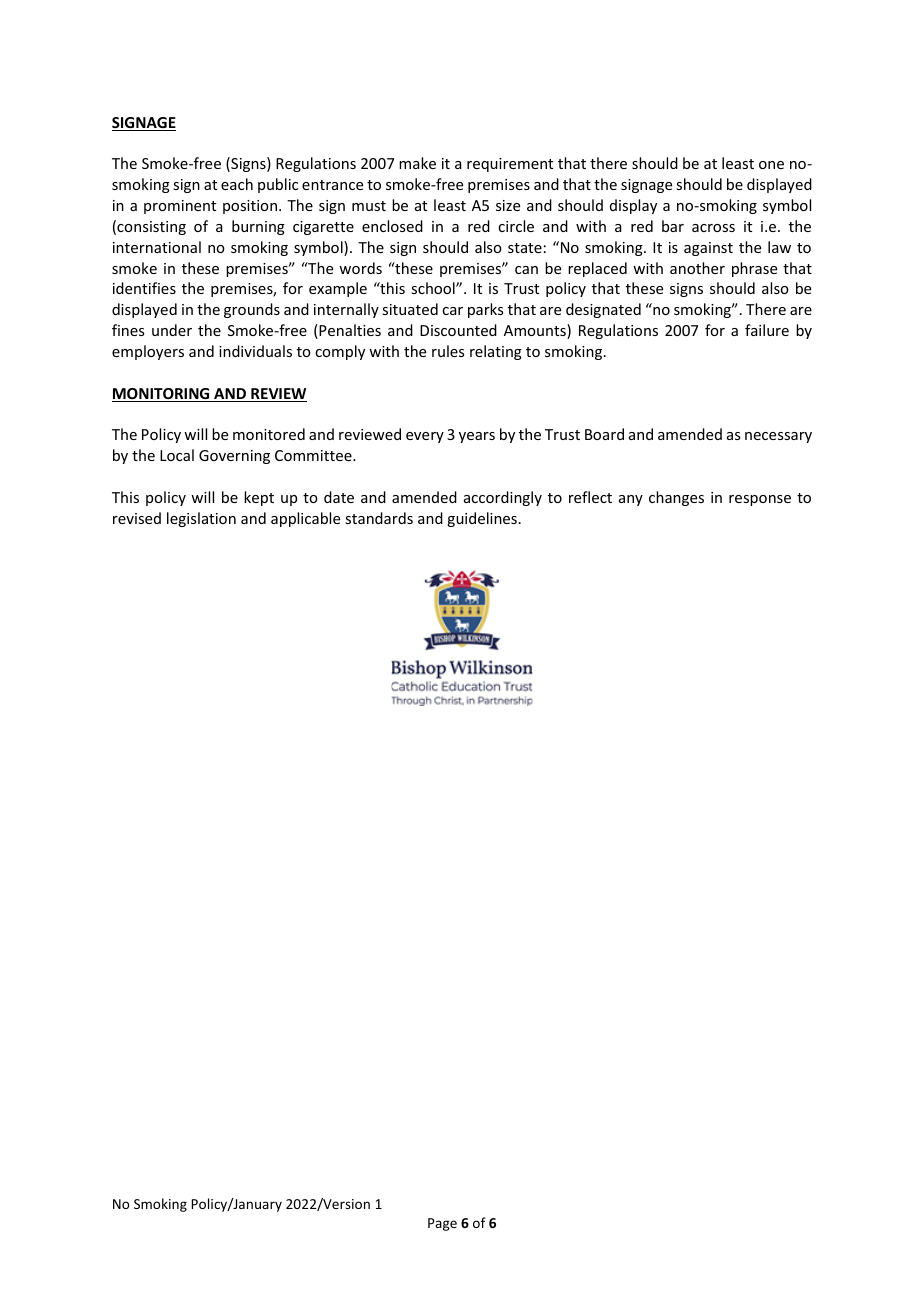 The height and width of the document is (1308, 924). Describe the element at coordinates (442, 1224) in the document. I see `Page` at that location.
